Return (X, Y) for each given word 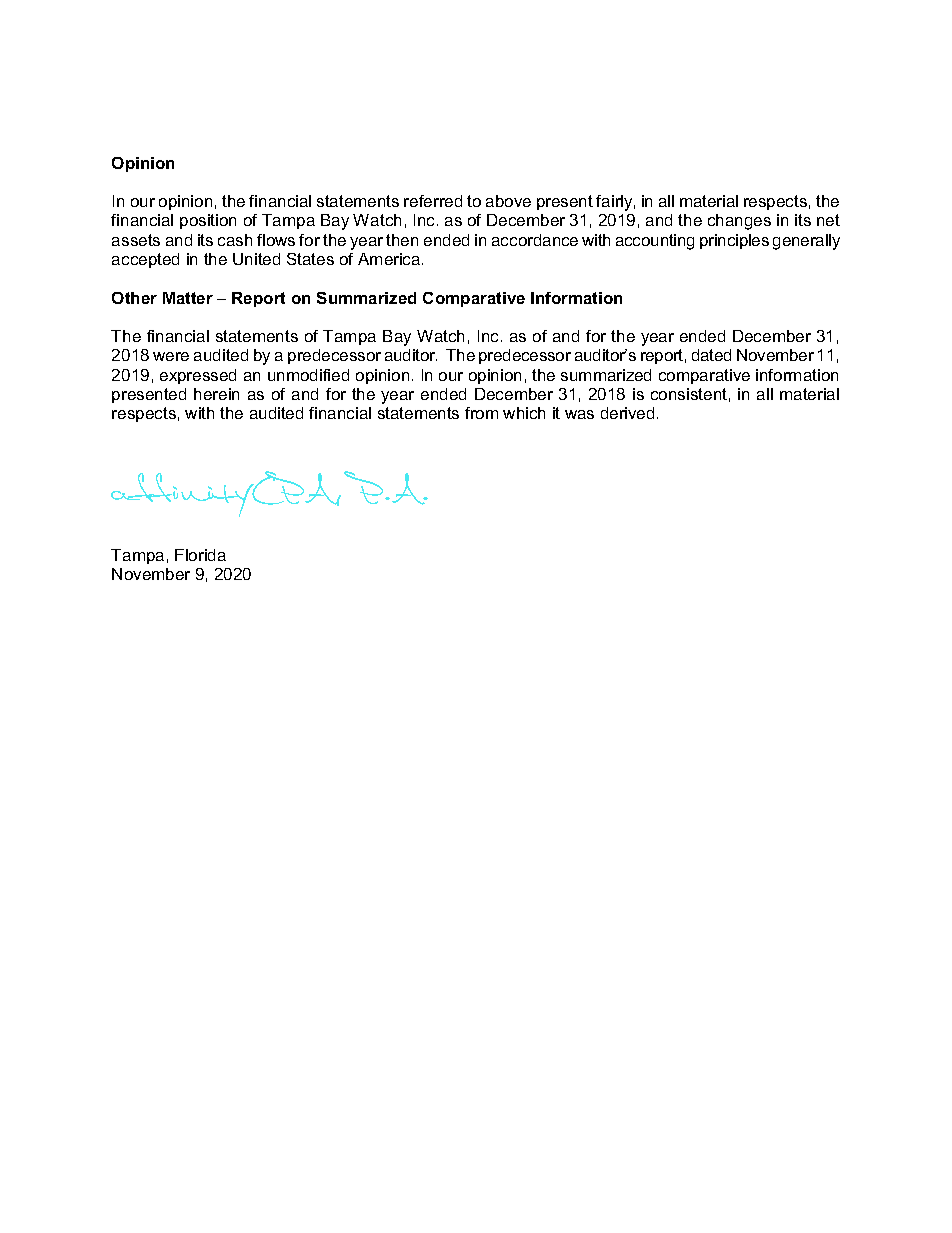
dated (711, 355)
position (208, 221)
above (508, 201)
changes (739, 222)
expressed (198, 376)
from (481, 413)
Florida (200, 555)
